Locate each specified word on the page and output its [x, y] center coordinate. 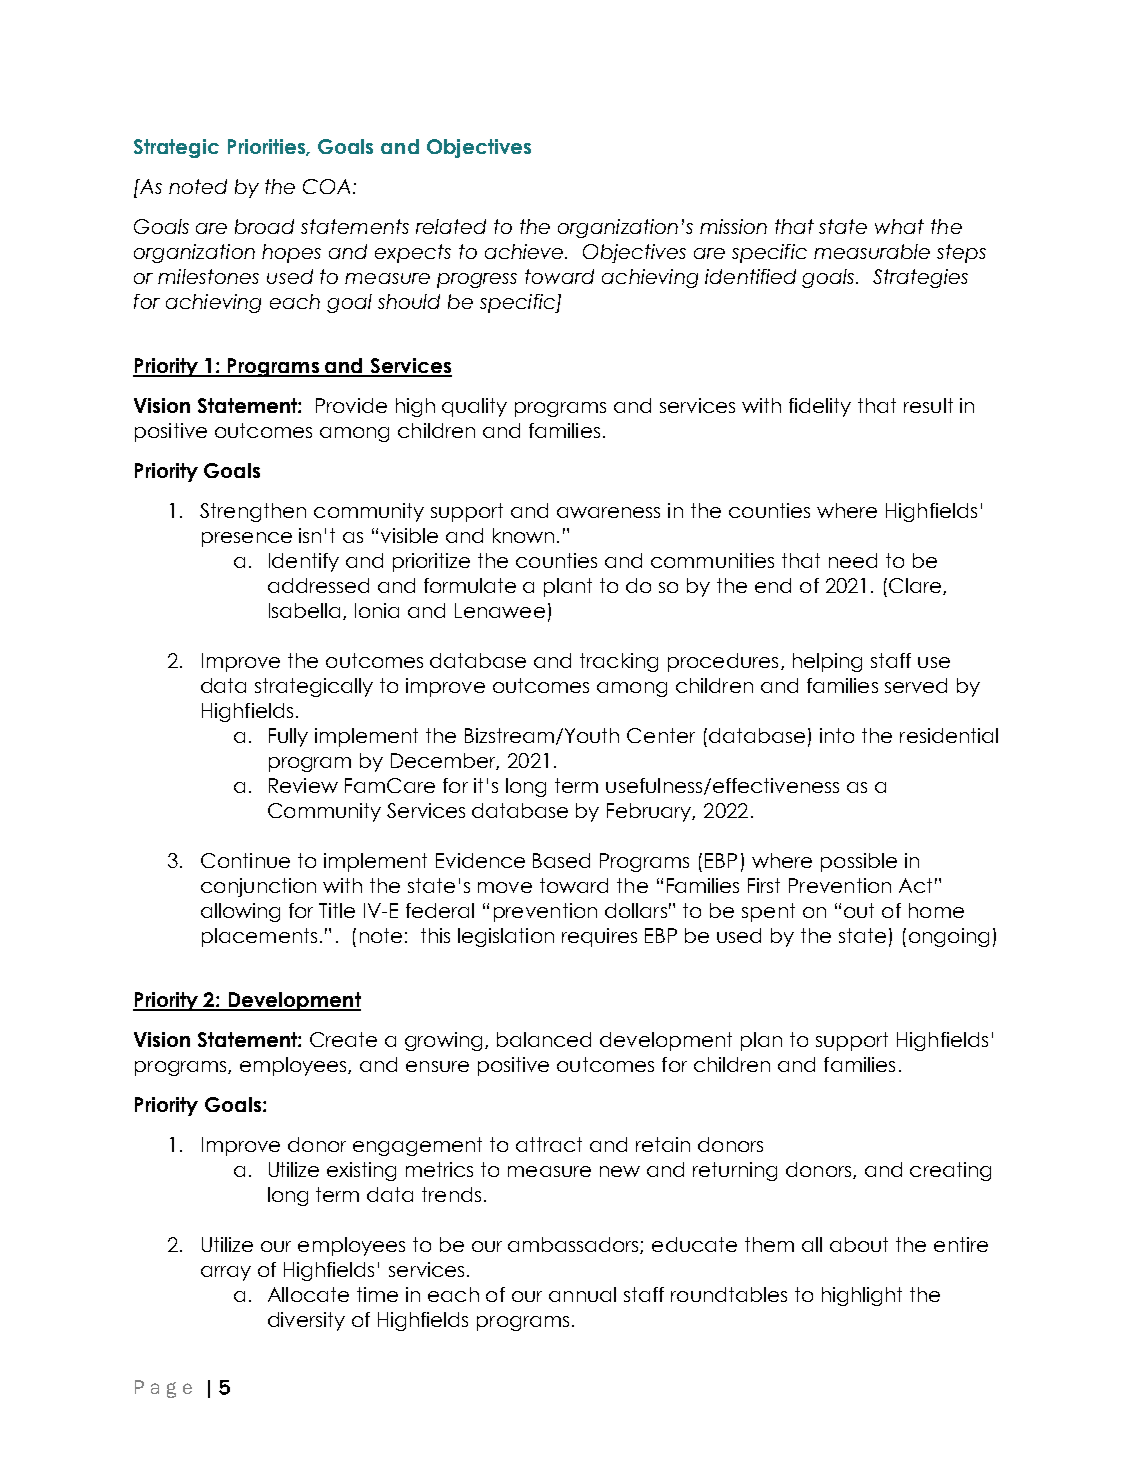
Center [661, 735]
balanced [544, 1039]
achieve [525, 251]
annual [582, 1294]
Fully [288, 737]
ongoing [949, 937]
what [899, 226]
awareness [608, 512]
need [853, 560]
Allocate [308, 1294]
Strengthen [253, 512]
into [837, 735]
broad [264, 226]
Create [343, 1039]
